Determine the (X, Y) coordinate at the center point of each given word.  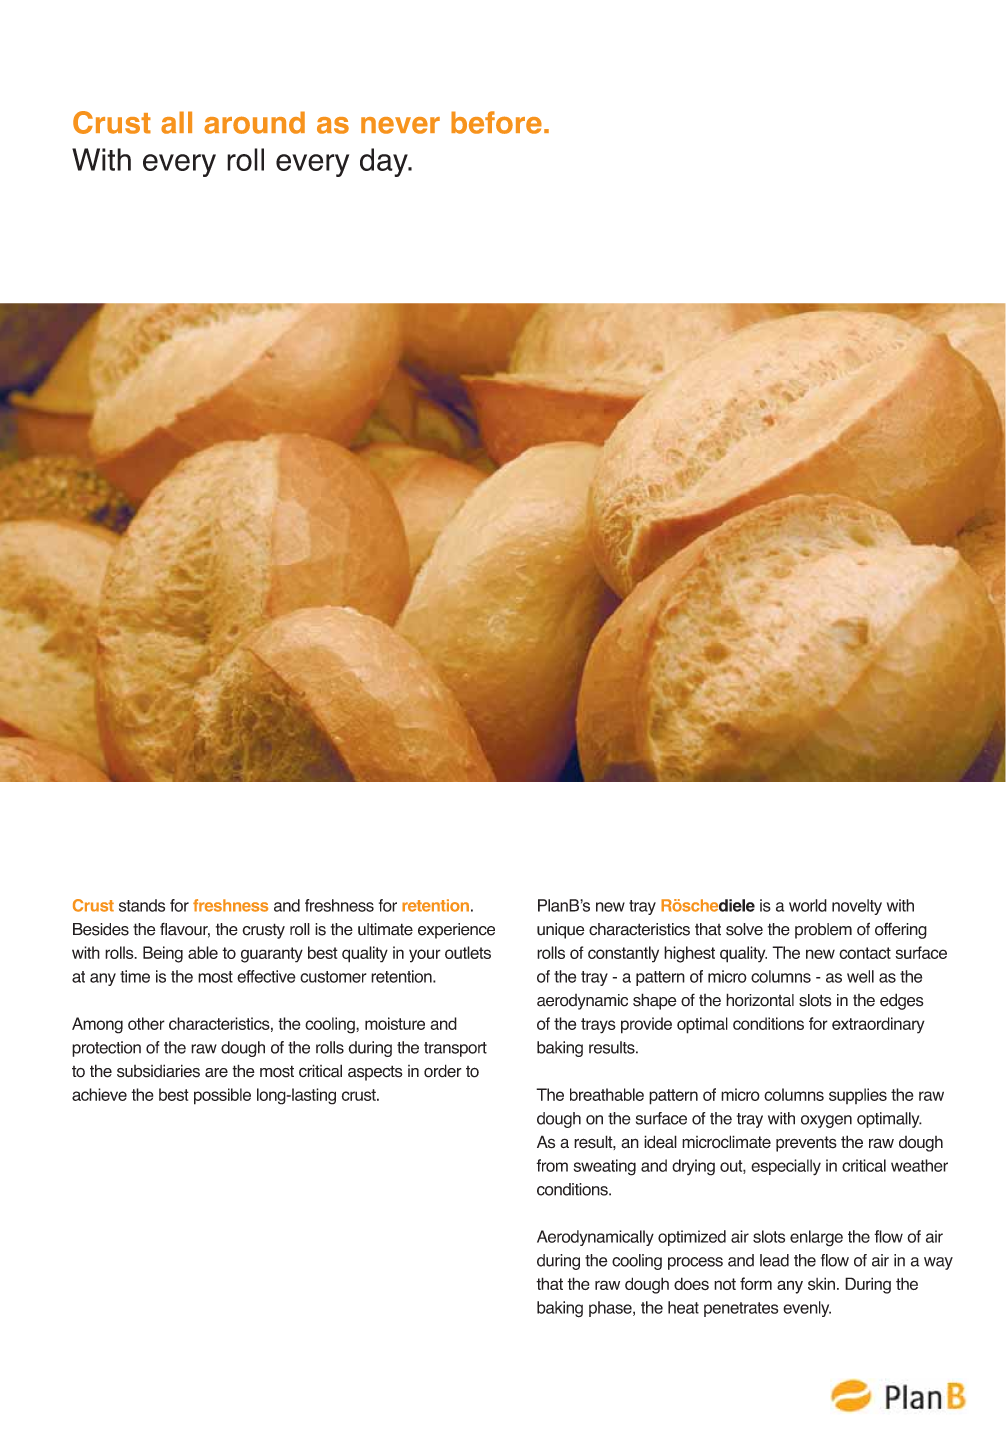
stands (142, 905)
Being (163, 954)
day (385, 162)
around (254, 122)
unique (561, 931)
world (808, 905)
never (400, 125)
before (496, 122)
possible (222, 1096)
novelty (857, 907)
